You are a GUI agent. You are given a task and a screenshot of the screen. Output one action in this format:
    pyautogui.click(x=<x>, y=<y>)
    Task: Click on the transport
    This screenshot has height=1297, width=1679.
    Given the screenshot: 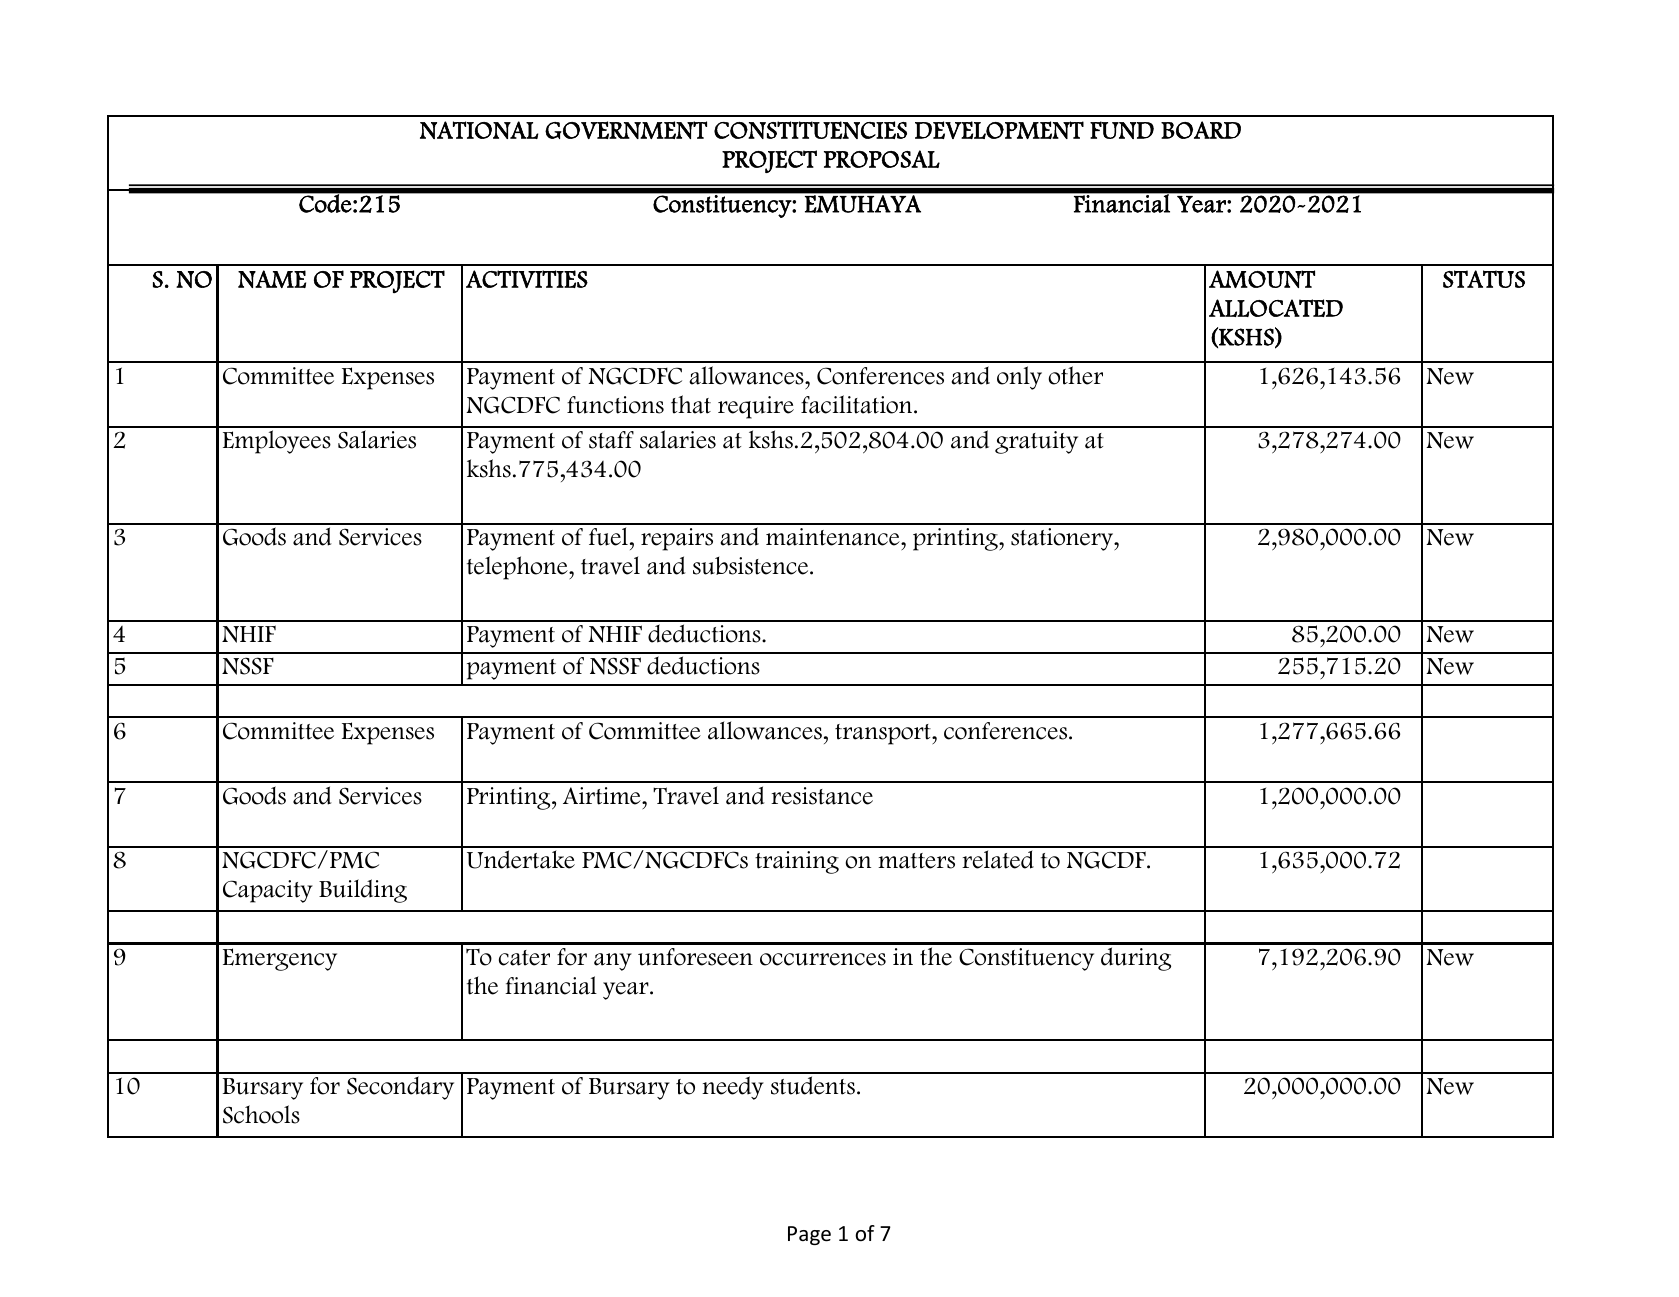 What is the action you would take?
    pyautogui.click(x=884, y=734)
